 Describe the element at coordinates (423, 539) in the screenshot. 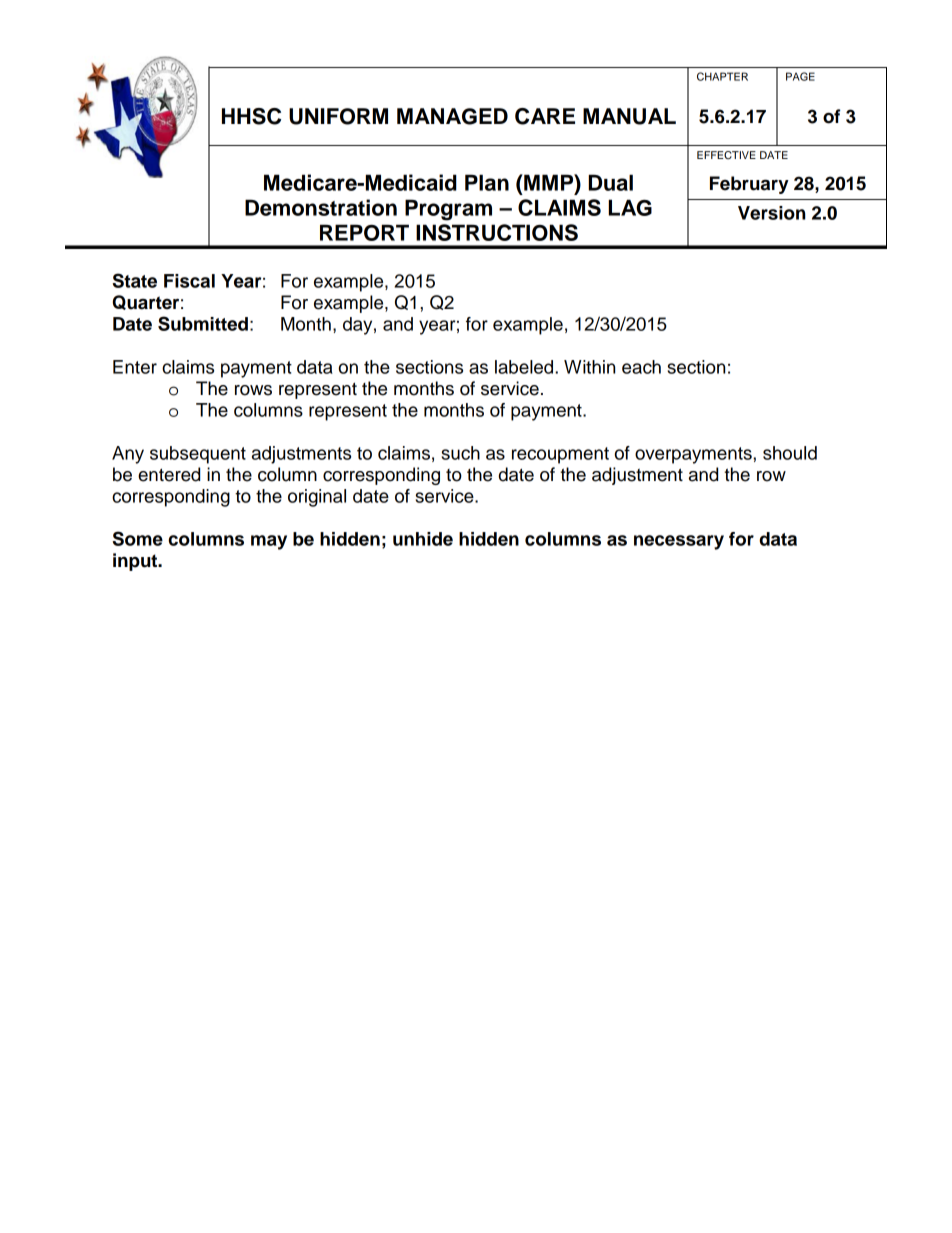

I see `unhide` at that location.
